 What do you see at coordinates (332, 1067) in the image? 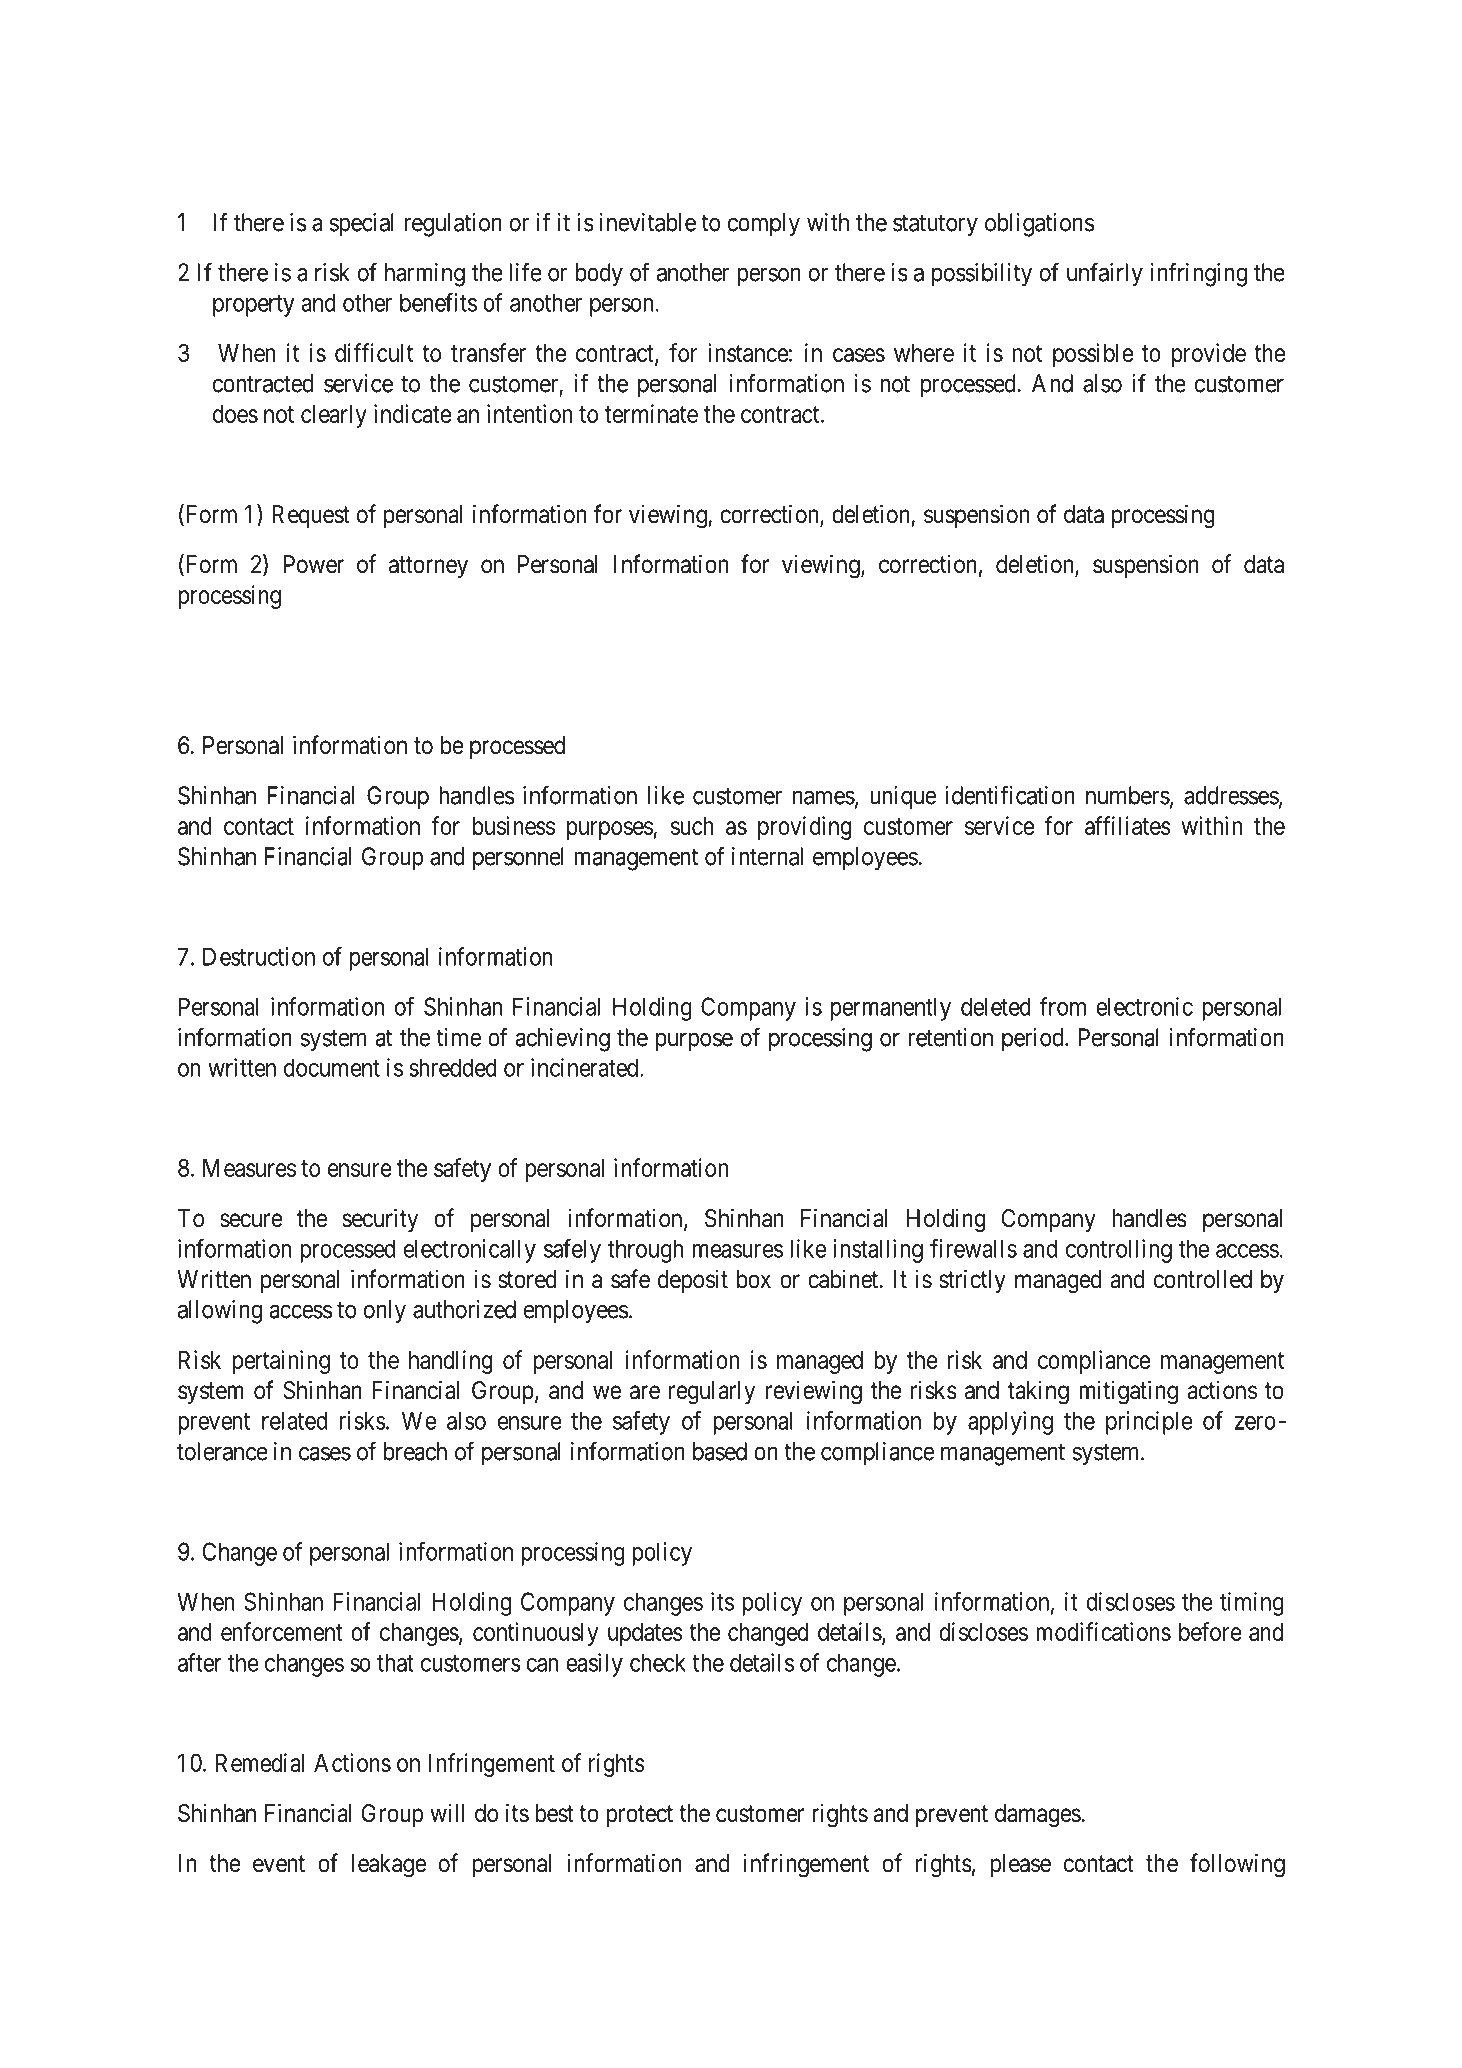
I see `document` at bounding box center [332, 1067].
